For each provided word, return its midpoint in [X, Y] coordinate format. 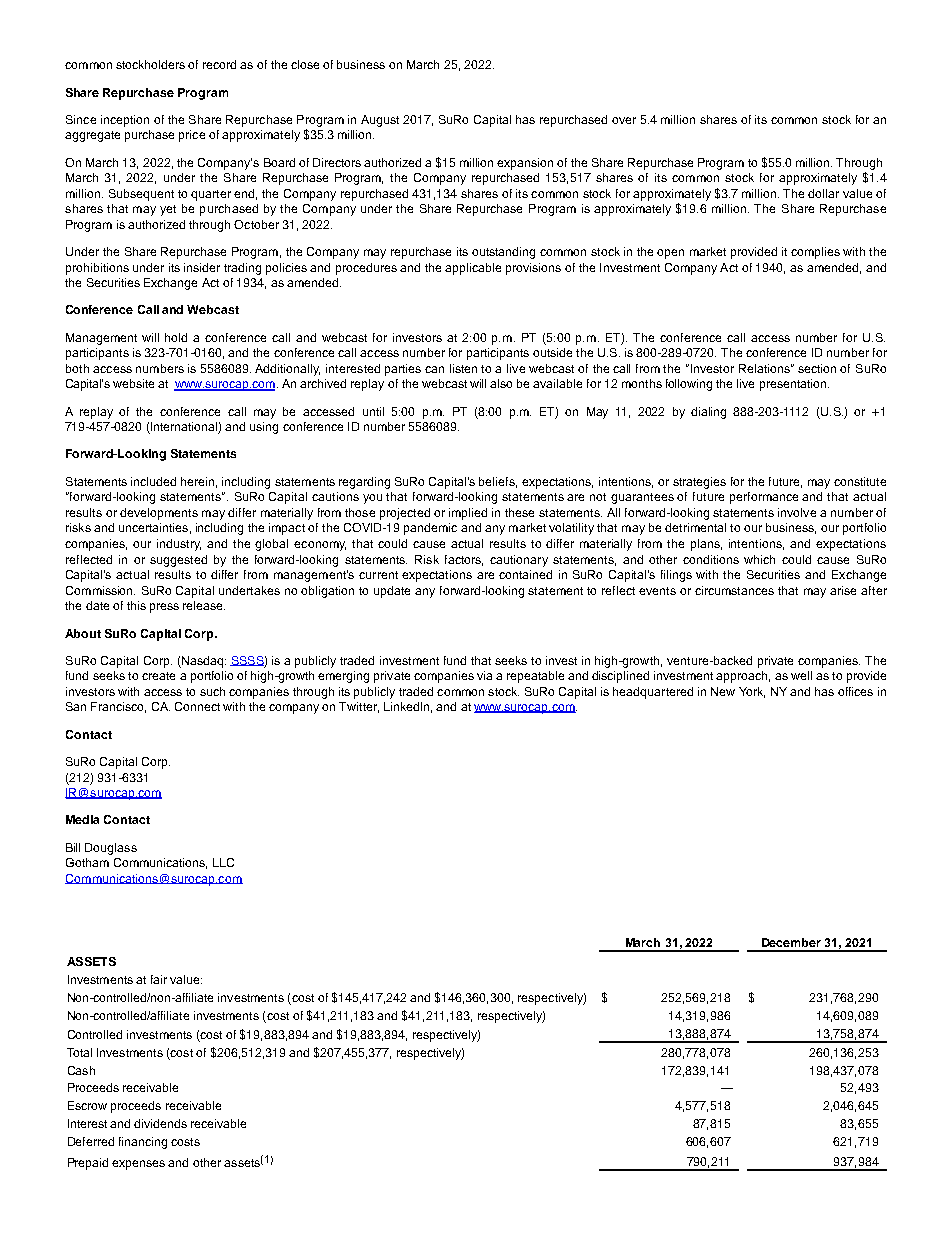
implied [468, 514]
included [153, 481]
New [723, 691]
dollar [823, 193]
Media [82, 819]
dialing [708, 413]
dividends [160, 1123]
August [380, 121]
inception [125, 121]
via [484, 675]
